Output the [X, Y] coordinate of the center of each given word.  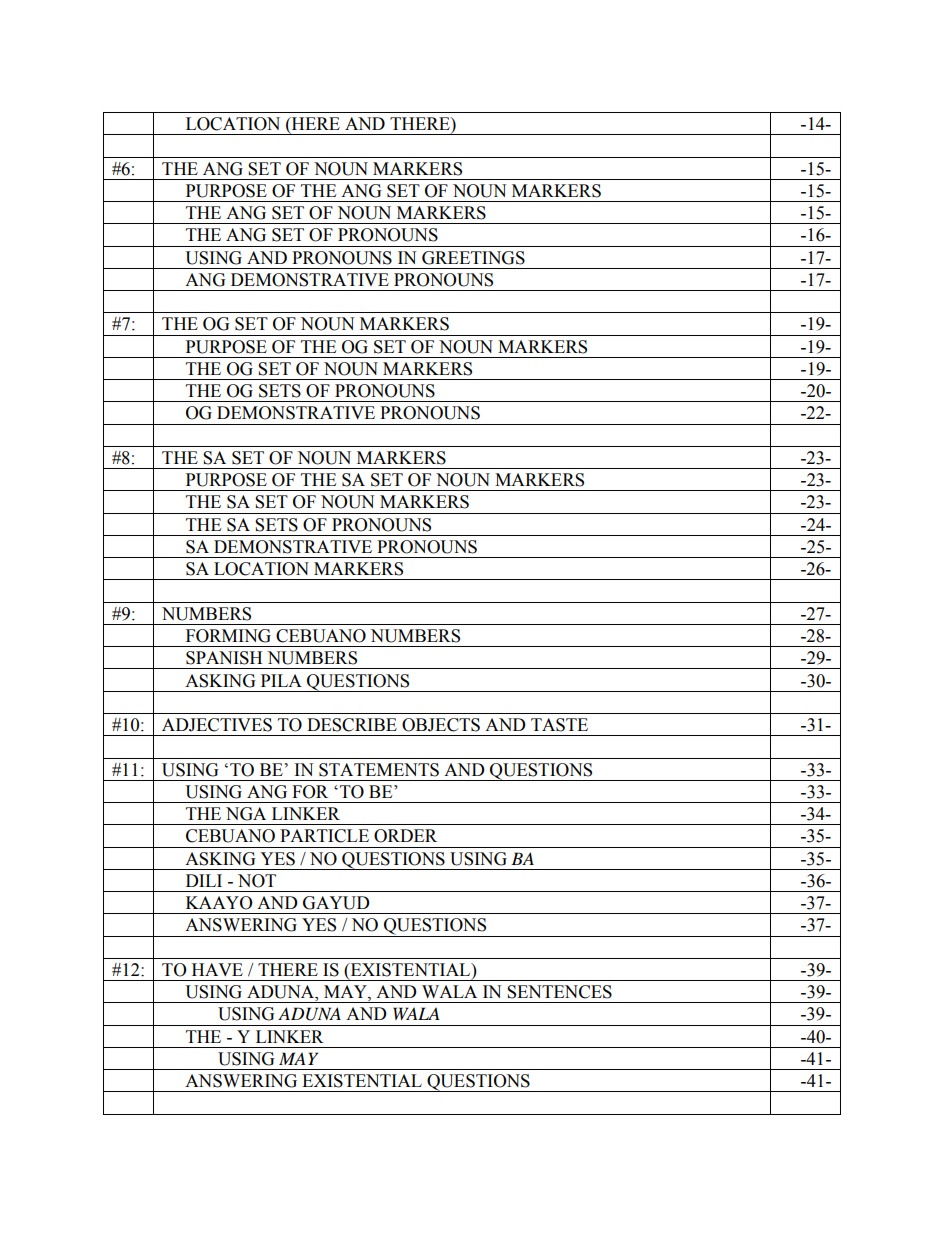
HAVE [217, 969]
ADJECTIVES [217, 725]
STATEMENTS [379, 770]
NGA [246, 814]
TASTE [559, 725]
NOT [257, 881]
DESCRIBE [352, 725]
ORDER [405, 836]
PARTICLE [324, 836]
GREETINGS [473, 258]
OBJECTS [441, 725]
